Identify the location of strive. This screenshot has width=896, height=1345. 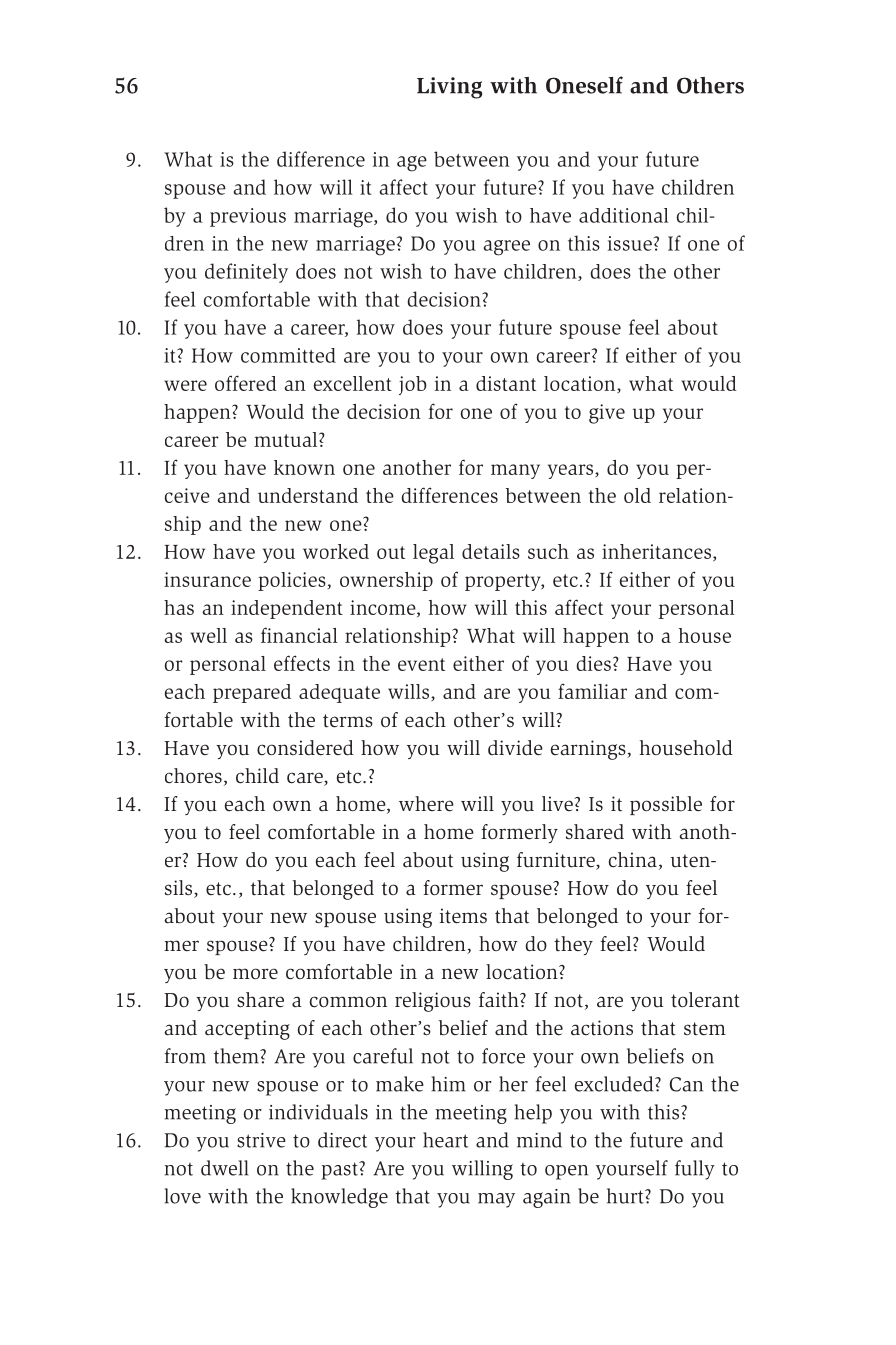
(261, 1140).
